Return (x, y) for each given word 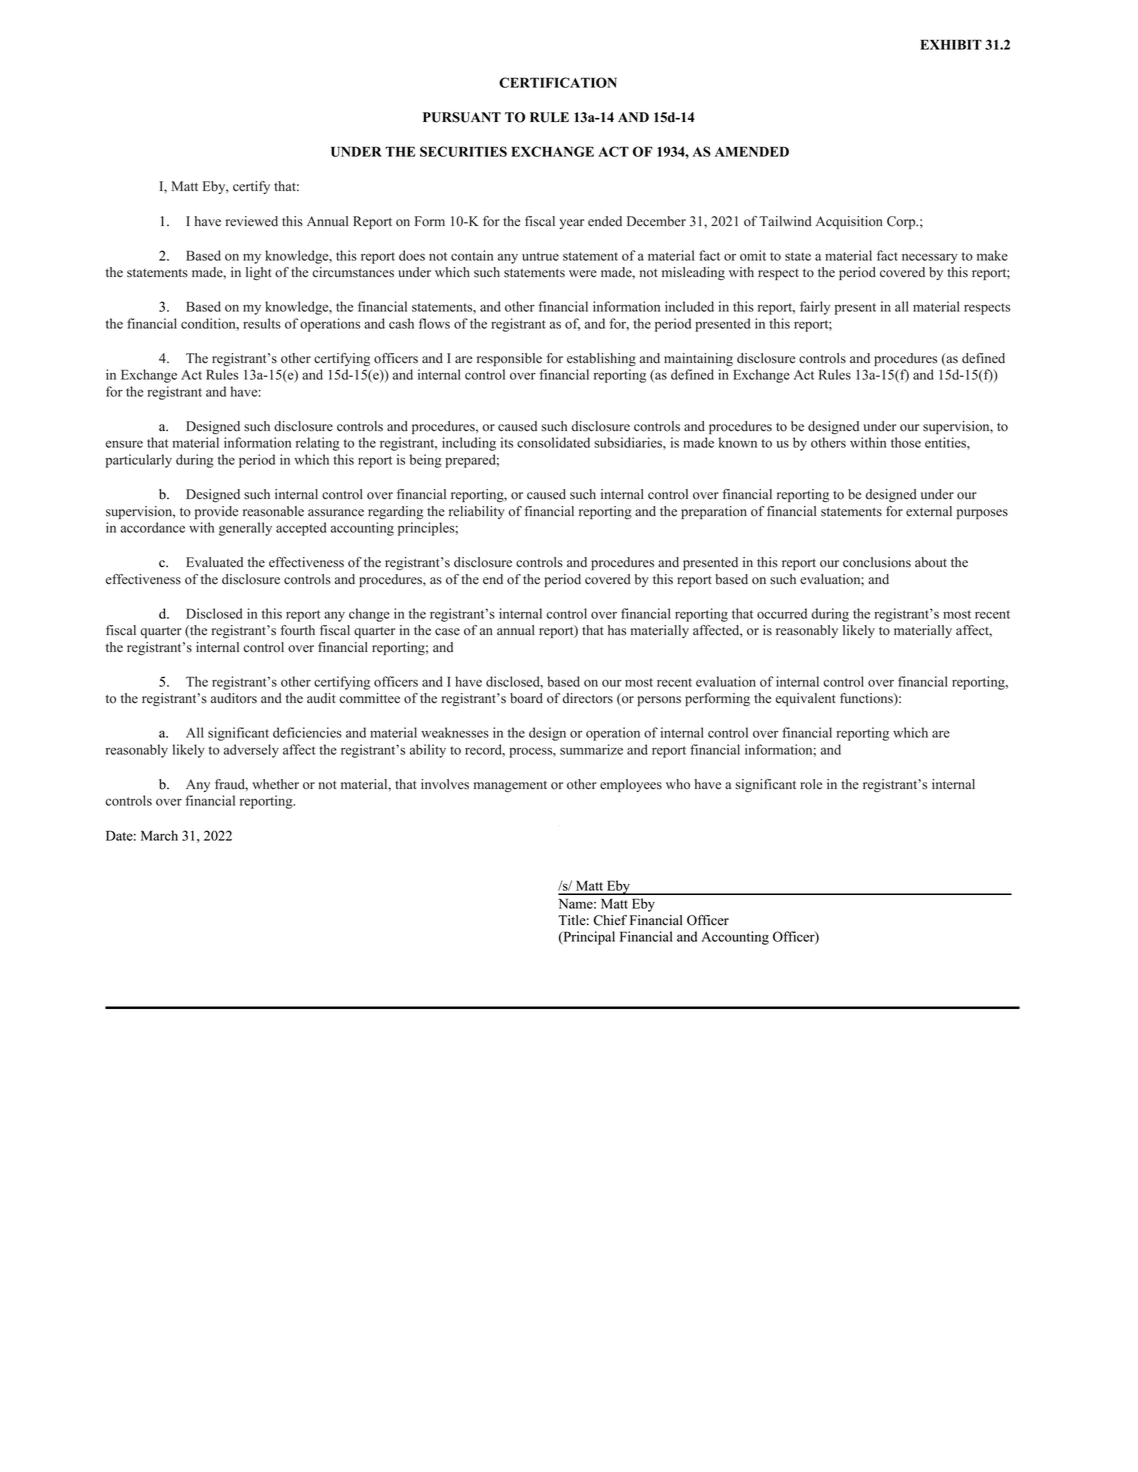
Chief (610, 920)
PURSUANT (462, 117)
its (506, 442)
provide (216, 512)
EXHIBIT (951, 44)
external (929, 511)
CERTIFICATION (558, 82)
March (159, 835)
